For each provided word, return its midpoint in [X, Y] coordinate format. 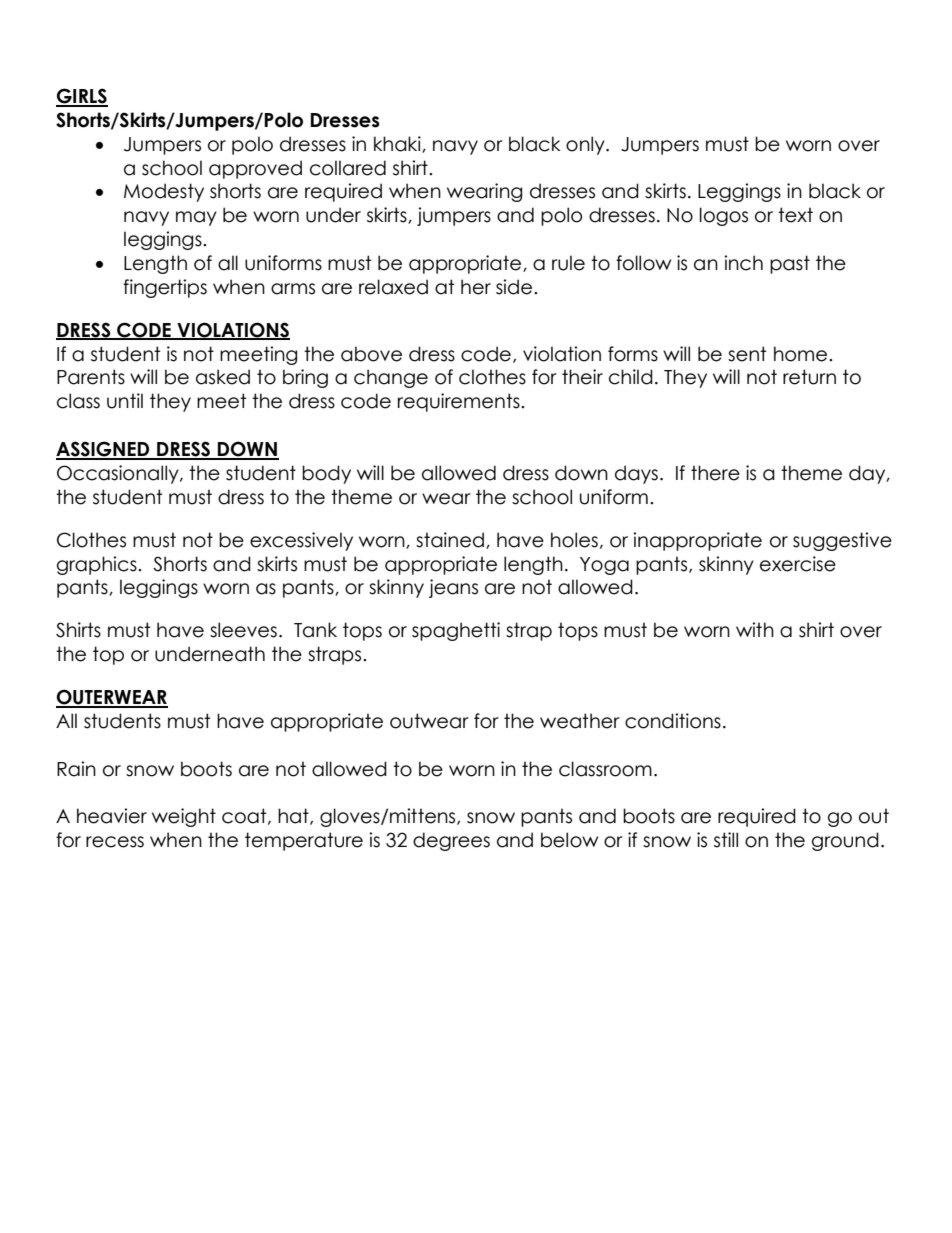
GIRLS [82, 97]
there [715, 473]
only [586, 145]
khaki [398, 144]
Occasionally [119, 474]
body [326, 474]
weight [184, 817]
